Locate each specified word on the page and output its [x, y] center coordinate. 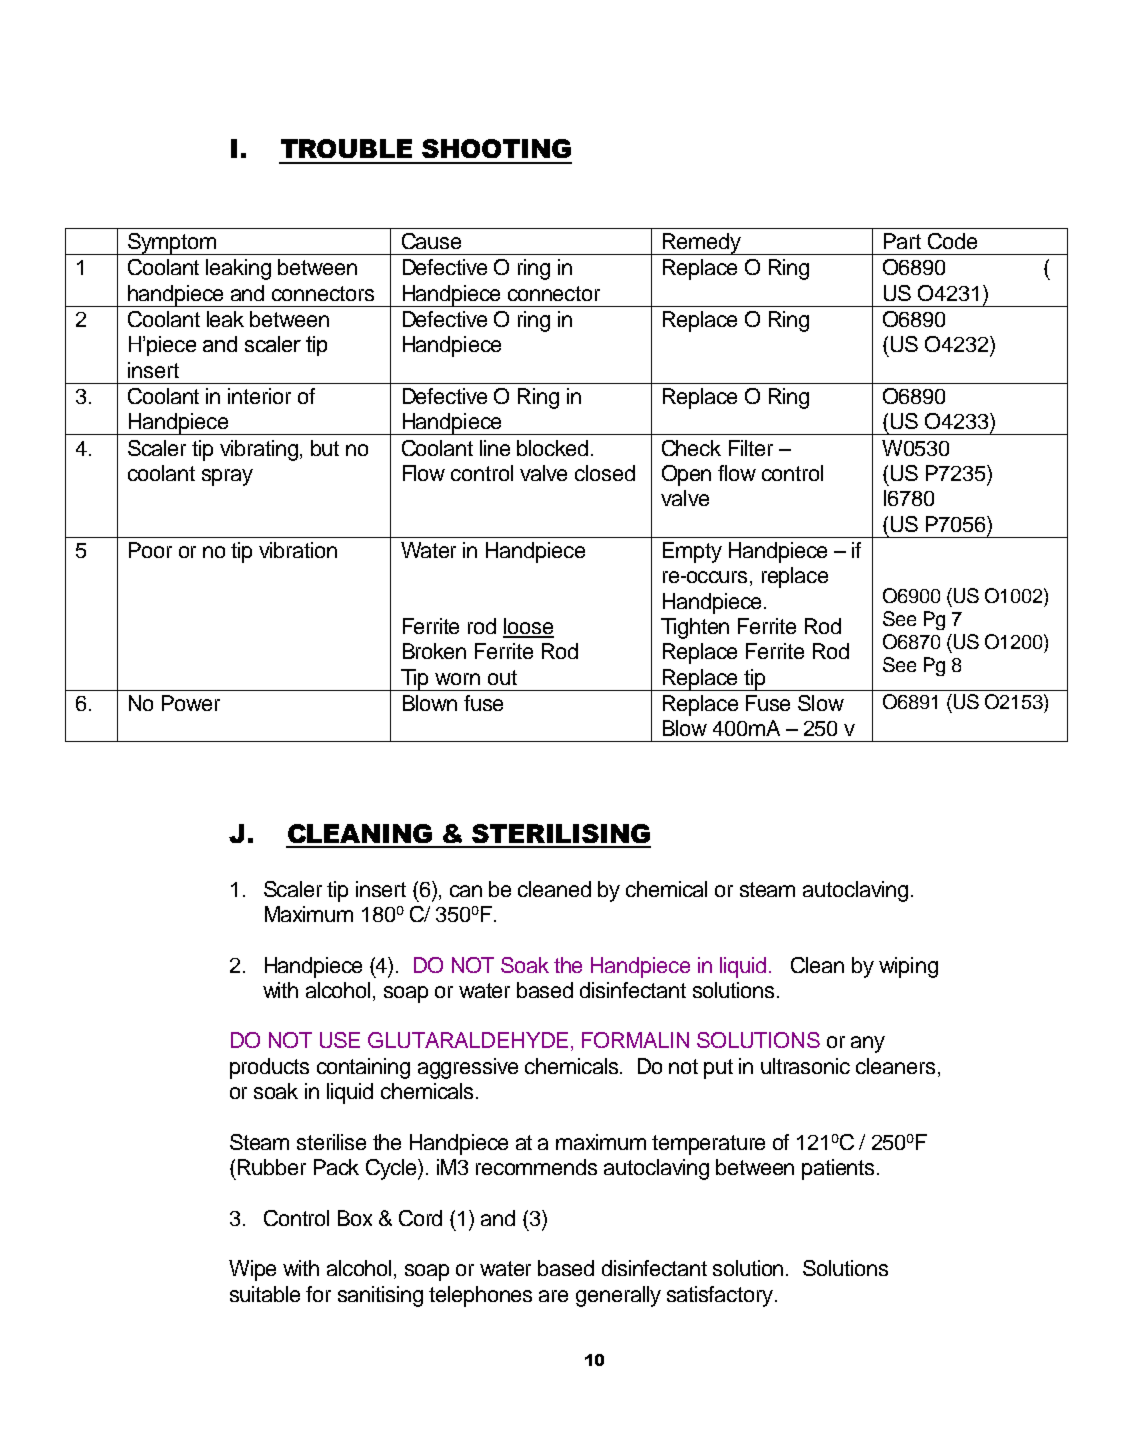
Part [902, 241]
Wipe [252, 1270]
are [553, 1296]
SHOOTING [496, 148]
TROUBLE [346, 148]
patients [840, 1169]
